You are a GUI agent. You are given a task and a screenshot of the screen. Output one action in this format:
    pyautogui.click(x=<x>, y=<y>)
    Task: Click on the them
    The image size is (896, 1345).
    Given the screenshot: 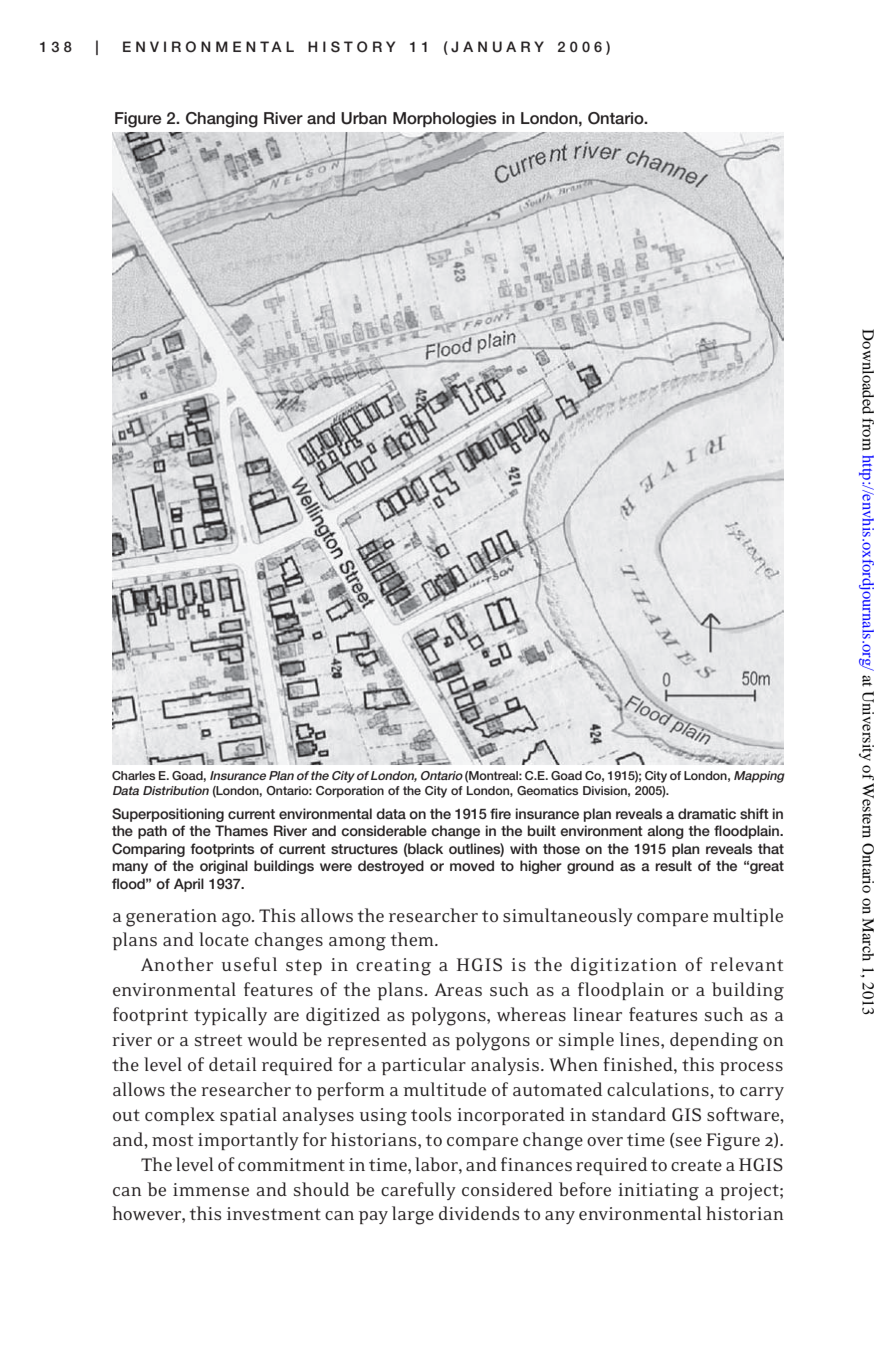 What is the action you would take?
    pyautogui.click(x=413, y=939)
